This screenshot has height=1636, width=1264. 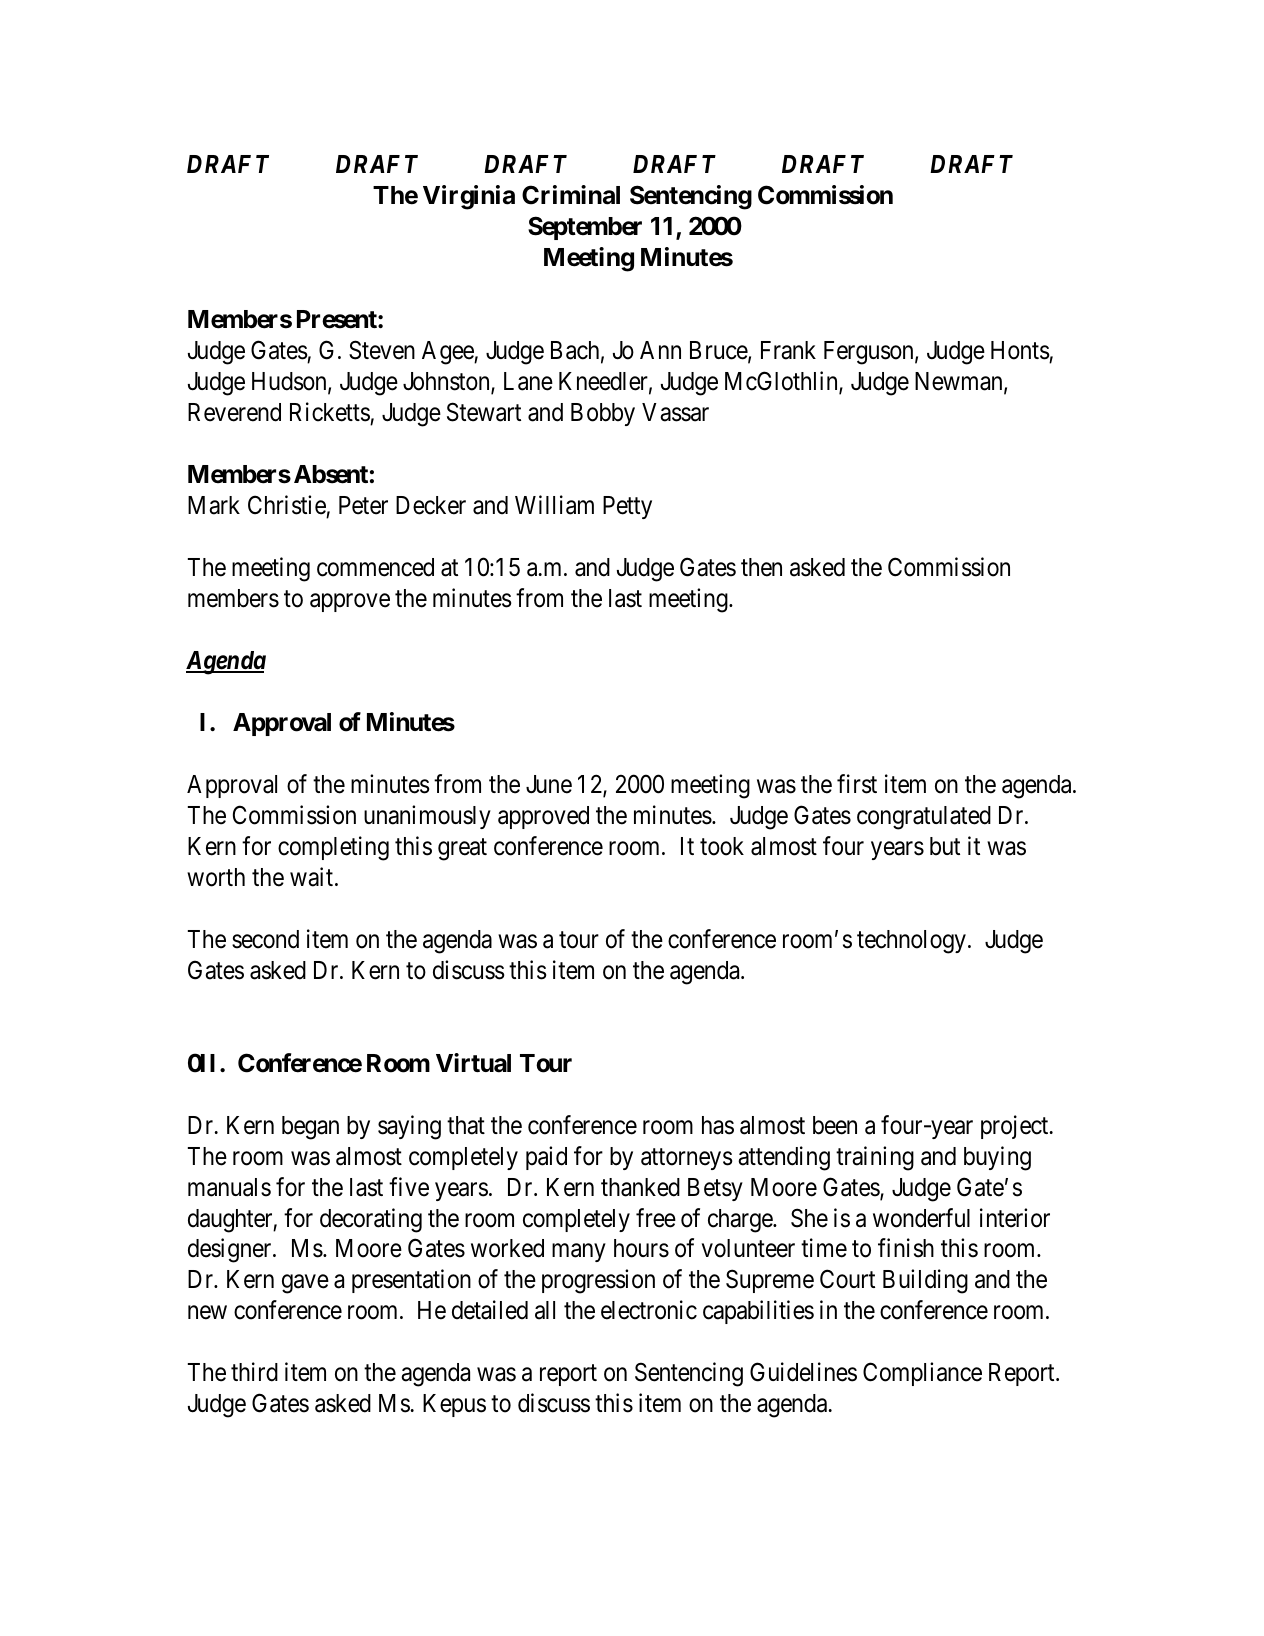 I want to click on Frank, so click(x=788, y=350).
